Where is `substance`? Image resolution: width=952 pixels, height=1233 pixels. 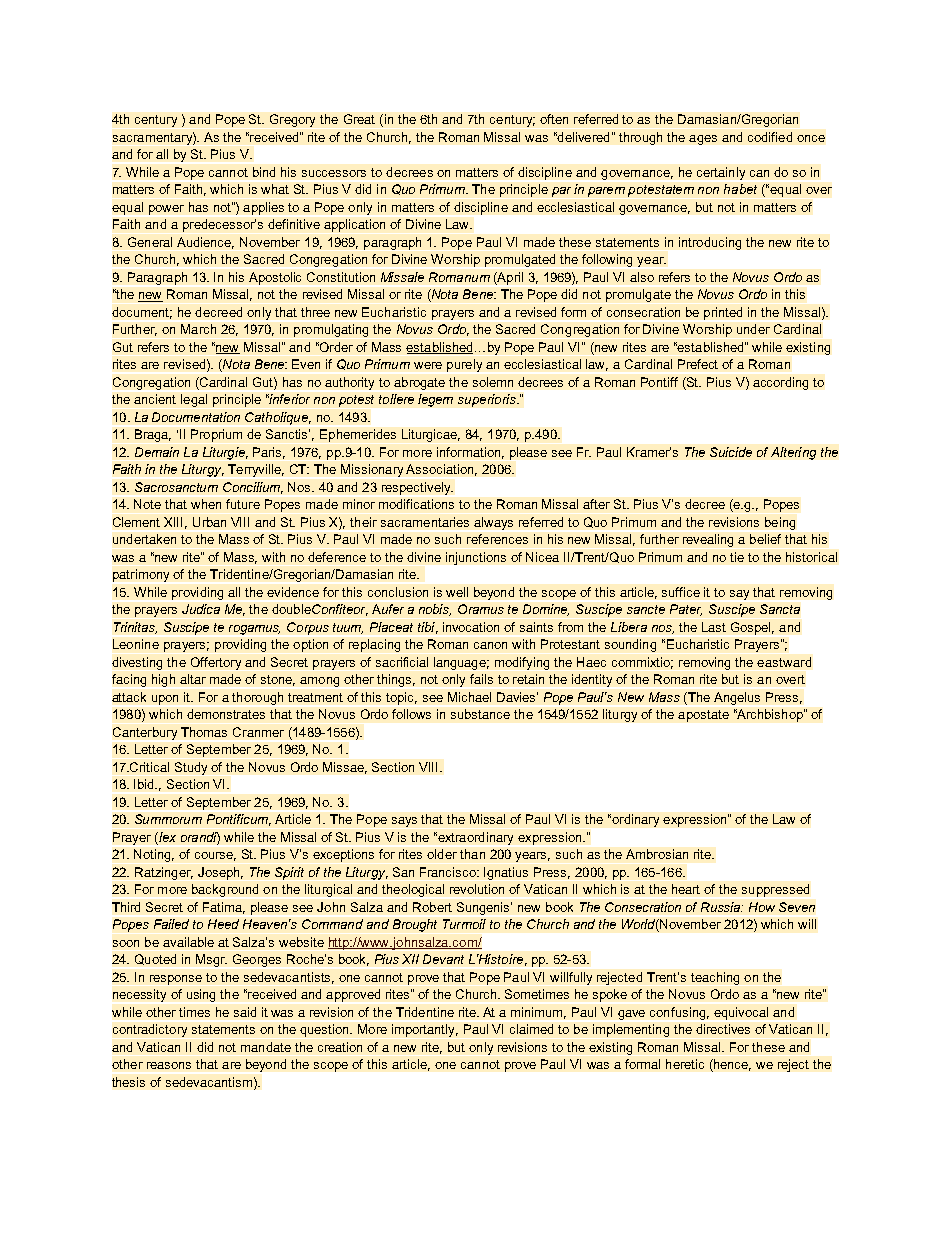
substance is located at coordinates (480, 714).
